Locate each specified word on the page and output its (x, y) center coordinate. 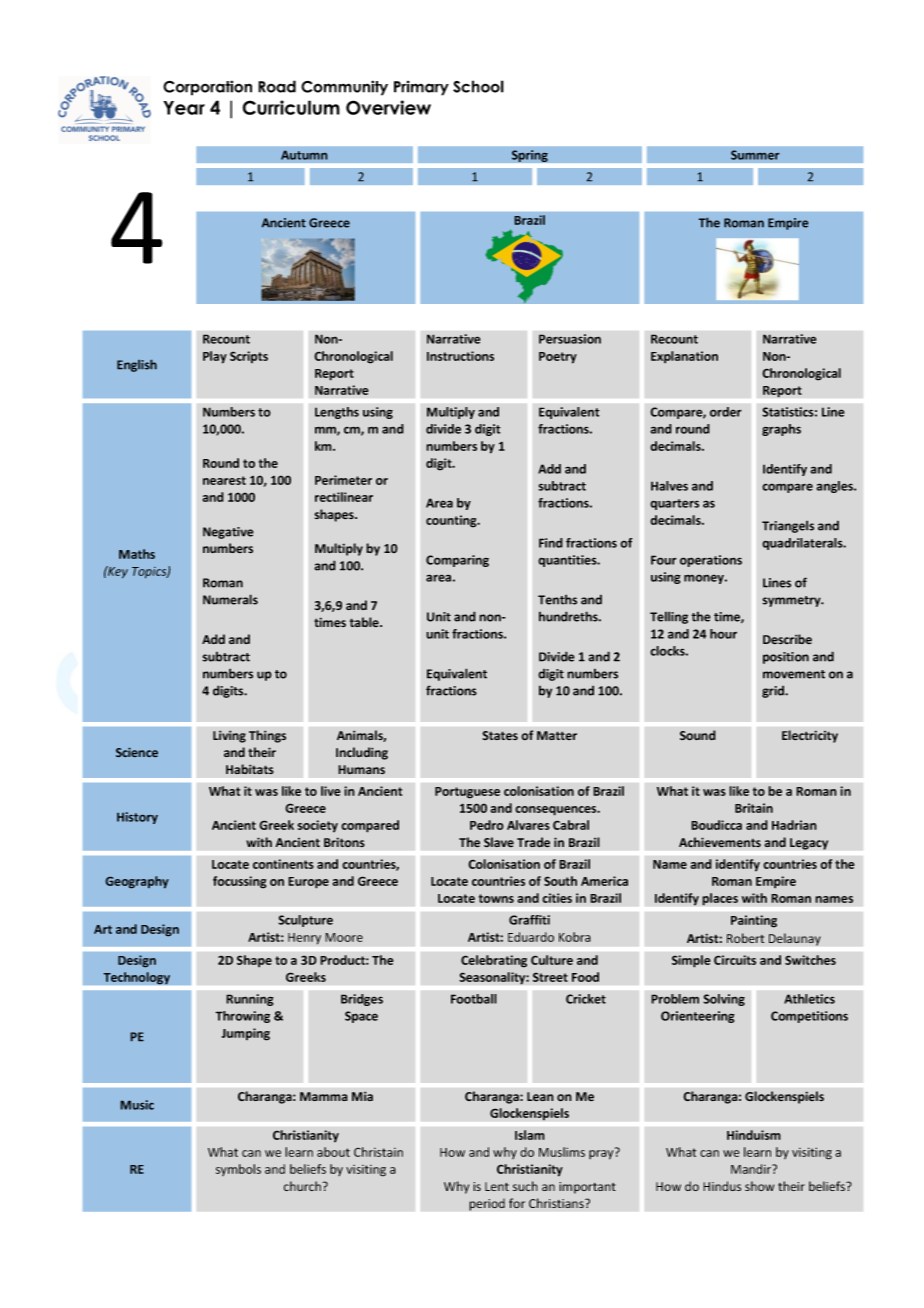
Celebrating (494, 961)
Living (229, 736)
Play (215, 357)
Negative (228, 533)
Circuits (735, 960)
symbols (238, 1170)
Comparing (457, 561)
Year (184, 108)
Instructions (460, 356)
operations (711, 561)
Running (250, 1000)
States (500, 736)
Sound (698, 735)
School (478, 86)
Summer (755, 155)
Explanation (684, 357)
